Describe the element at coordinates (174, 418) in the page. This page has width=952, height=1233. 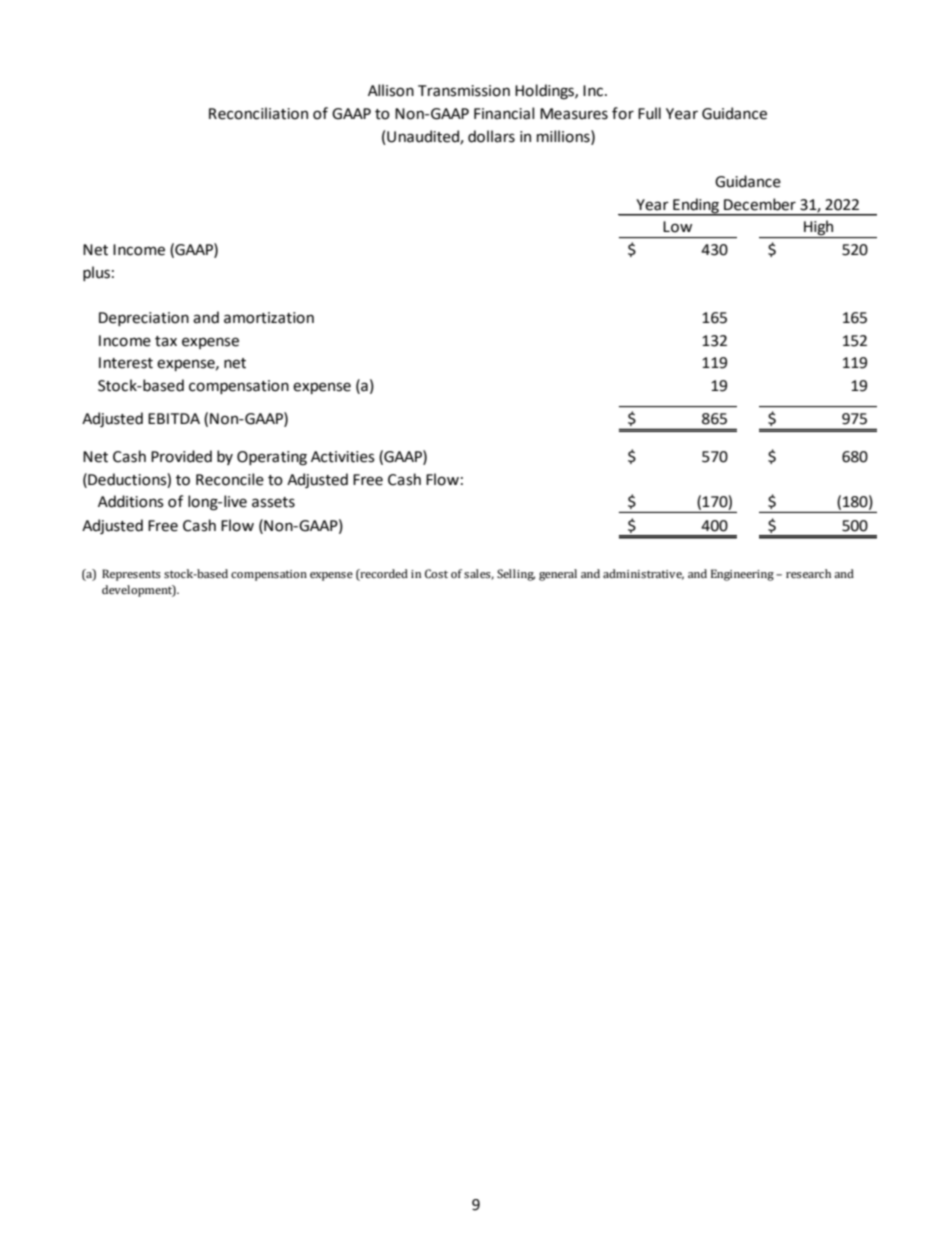
I see `EBITDA` at that location.
